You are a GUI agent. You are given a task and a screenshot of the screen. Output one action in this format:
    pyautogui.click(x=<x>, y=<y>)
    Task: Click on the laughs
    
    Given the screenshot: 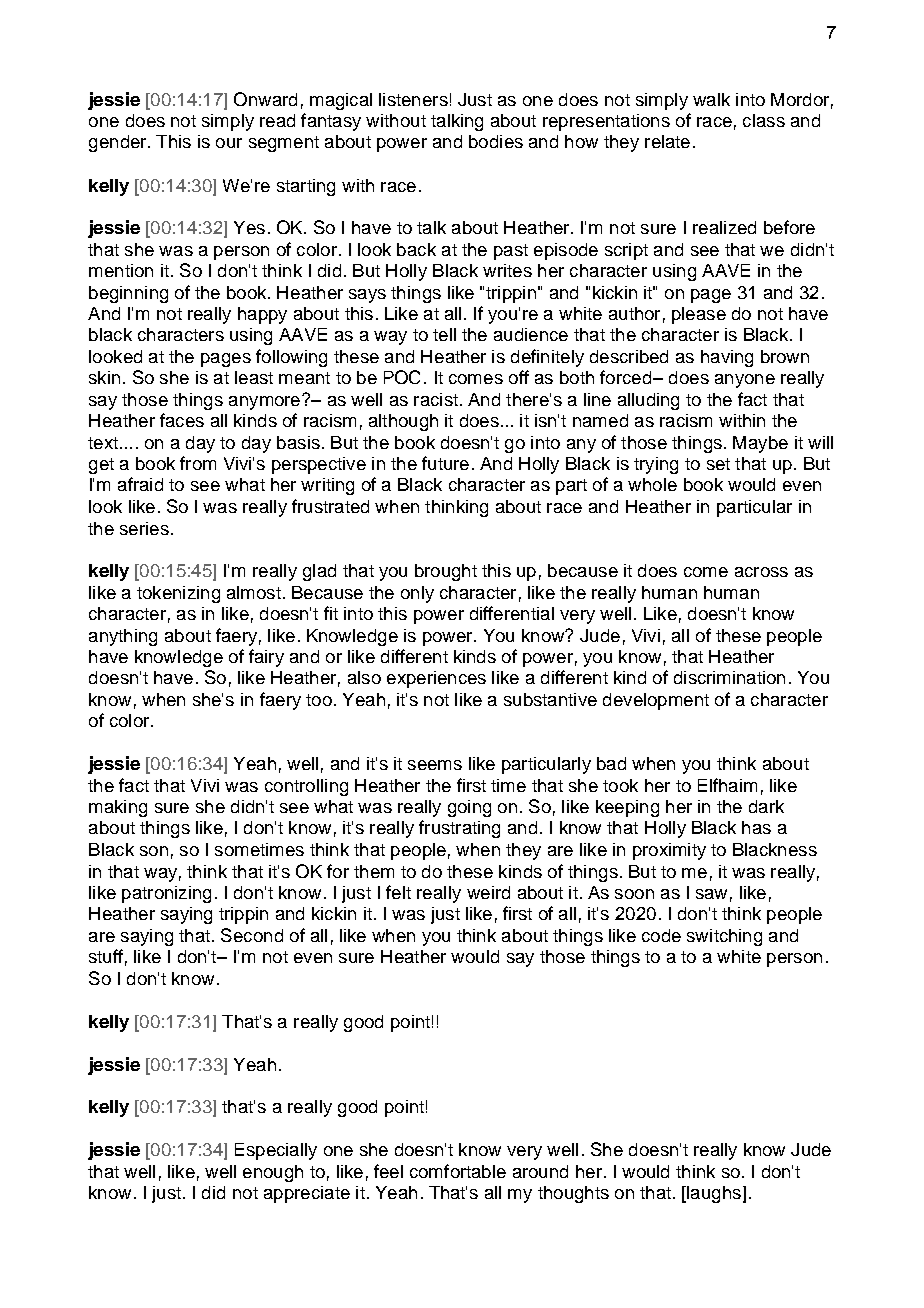 What is the action you would take?
    pyautogui.click(x=713, y=1194)
